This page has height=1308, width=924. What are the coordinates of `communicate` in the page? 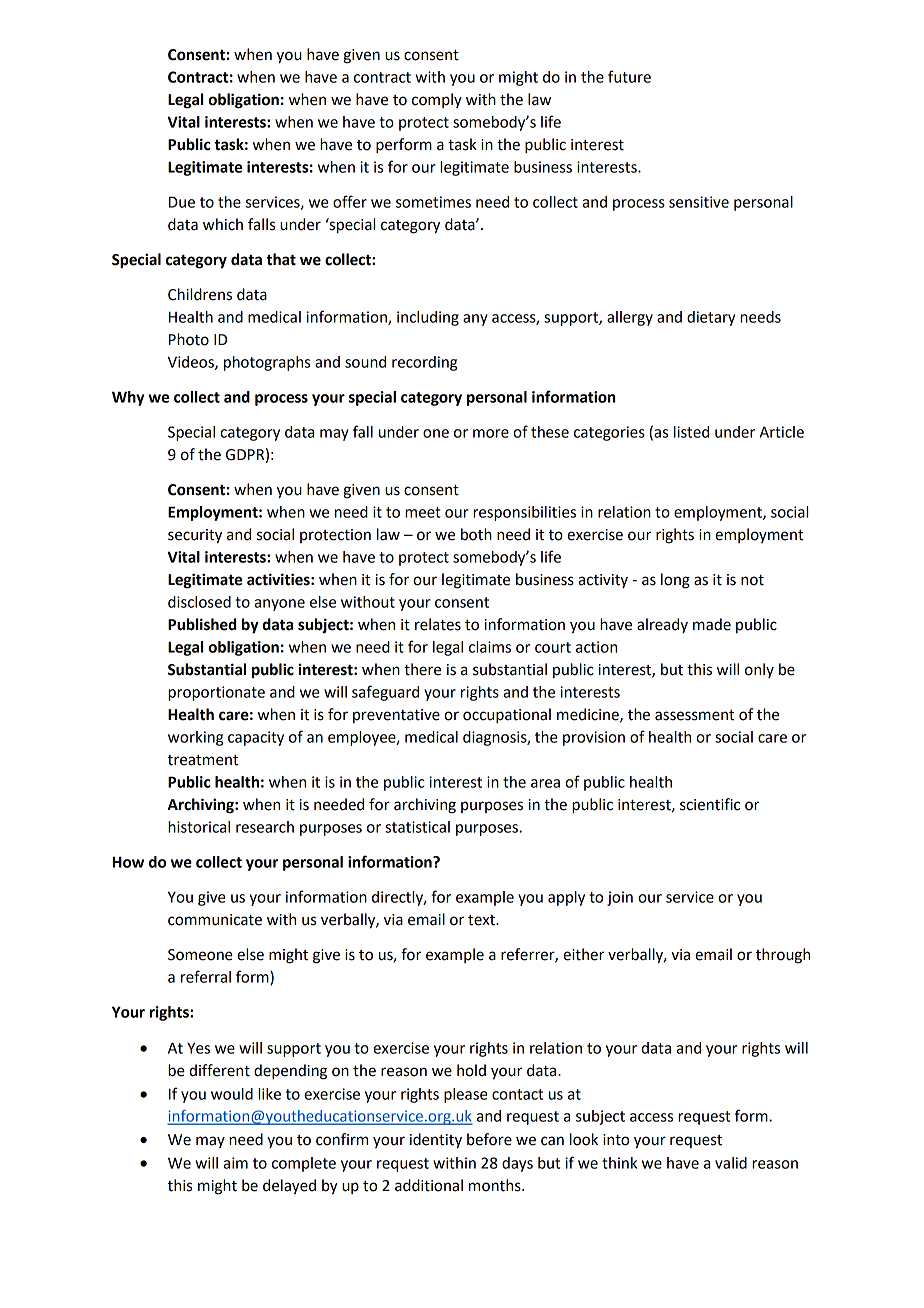 It's located at (215, 920).
